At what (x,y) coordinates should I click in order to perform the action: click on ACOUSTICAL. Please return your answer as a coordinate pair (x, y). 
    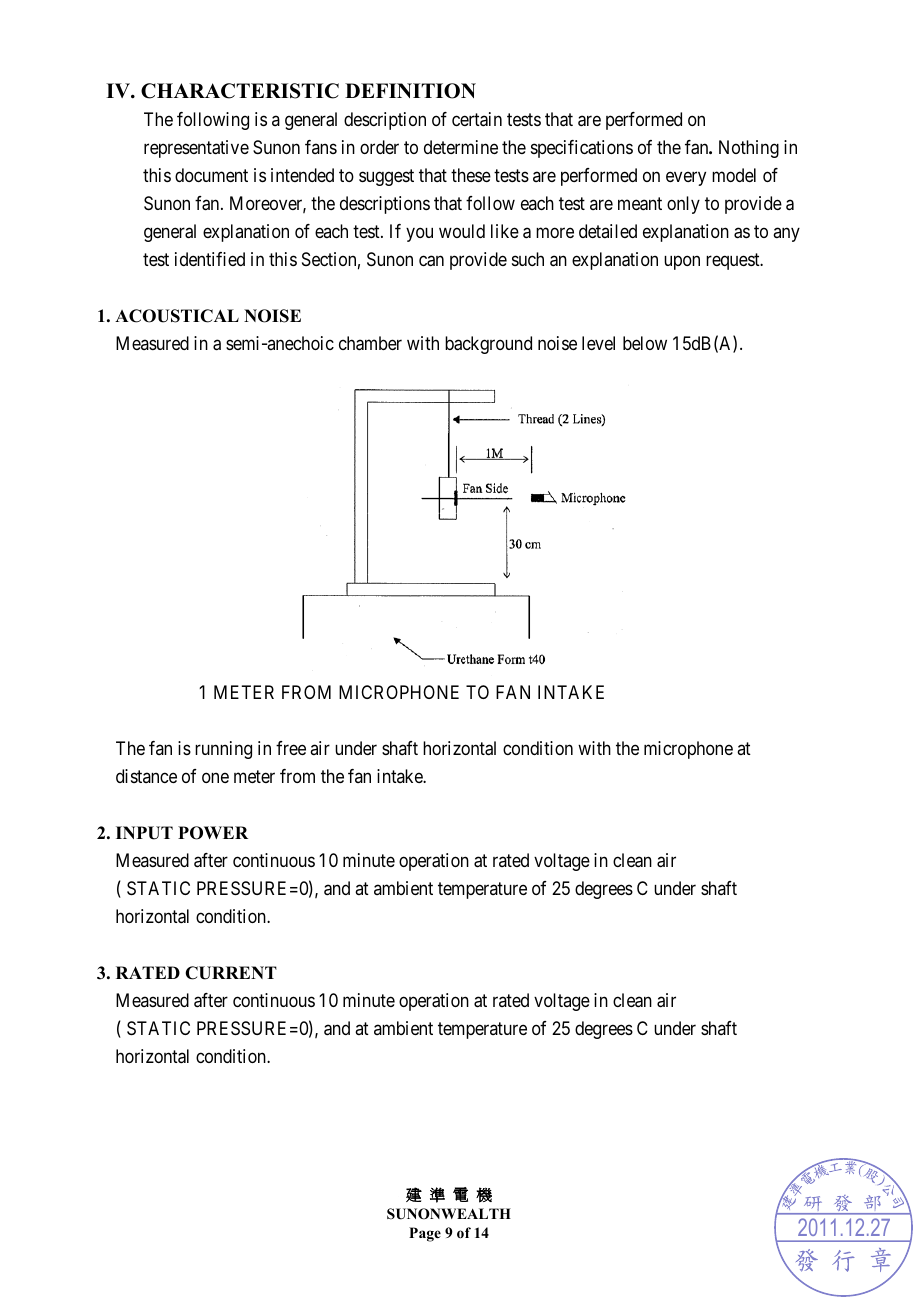
    Looking at the image, I should click on (177, 316).
